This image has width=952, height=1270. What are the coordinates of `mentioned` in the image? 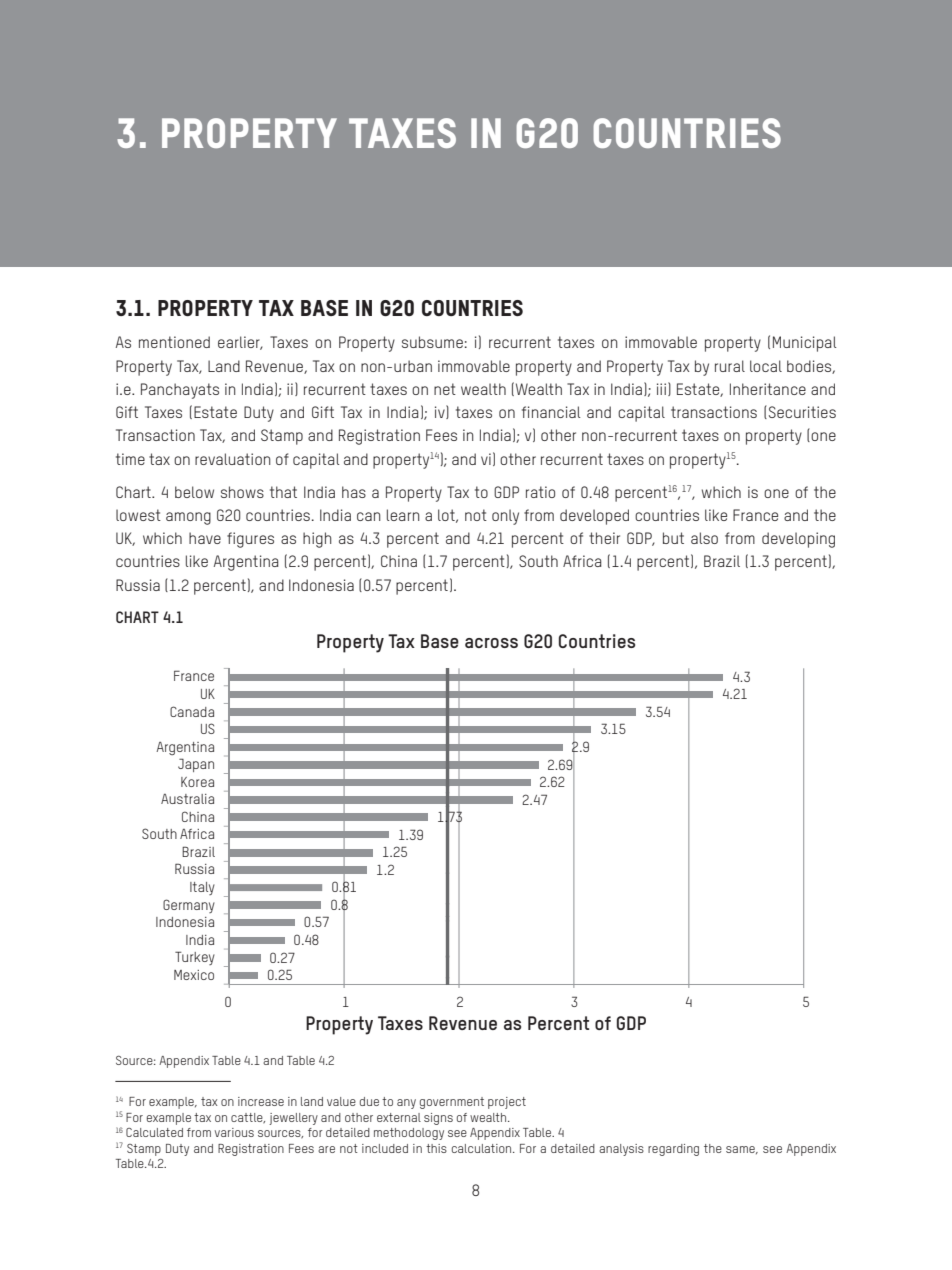 It's located at (174, 342).
